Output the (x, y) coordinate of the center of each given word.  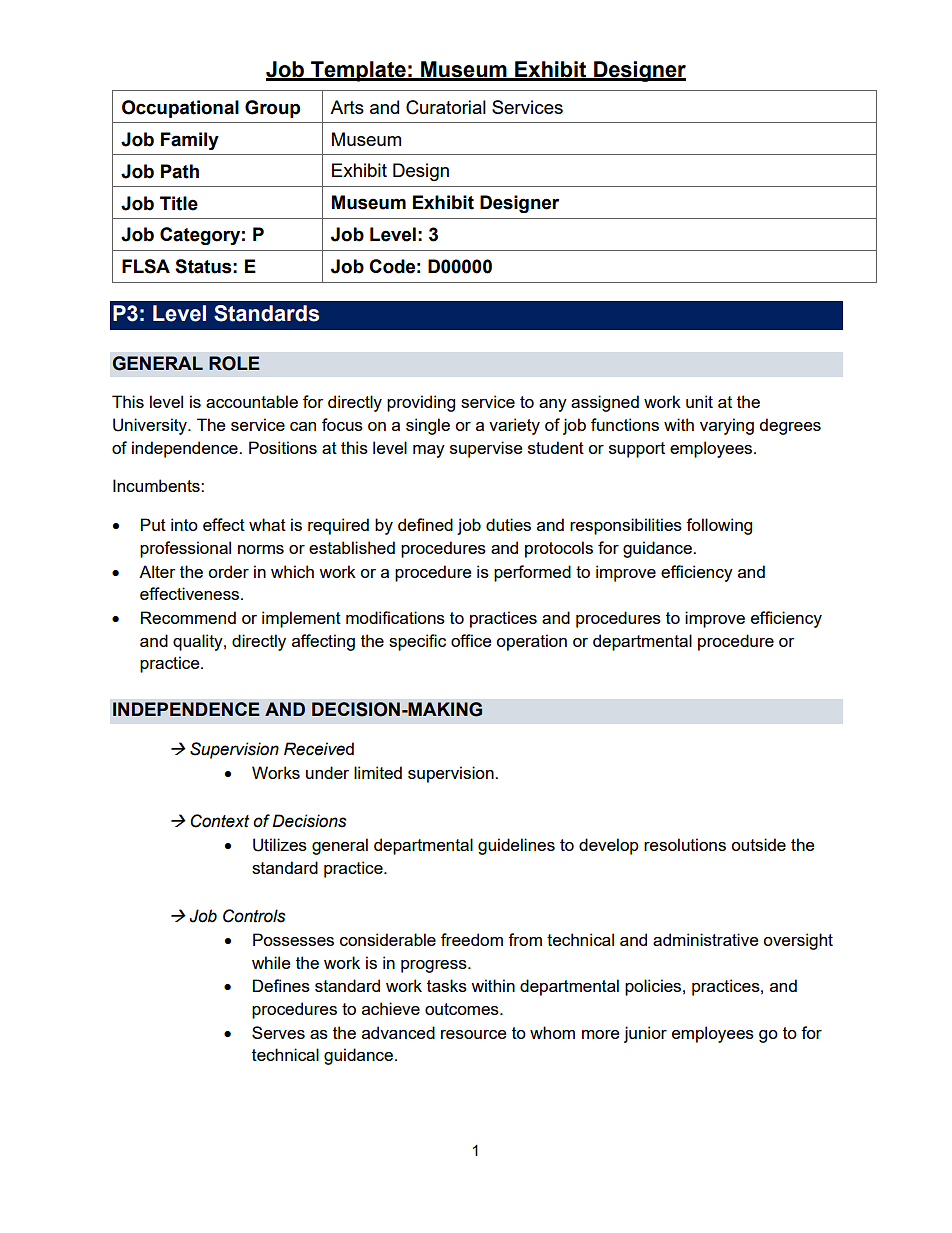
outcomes (463, 1009)
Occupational (180, 109)
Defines (281, 985)
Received (319, 749)
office (471, 640)
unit (699, 401)
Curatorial (446, 107)
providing (421, 403)
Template (358, 71)
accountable (252, 401)
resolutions (685, 844)
